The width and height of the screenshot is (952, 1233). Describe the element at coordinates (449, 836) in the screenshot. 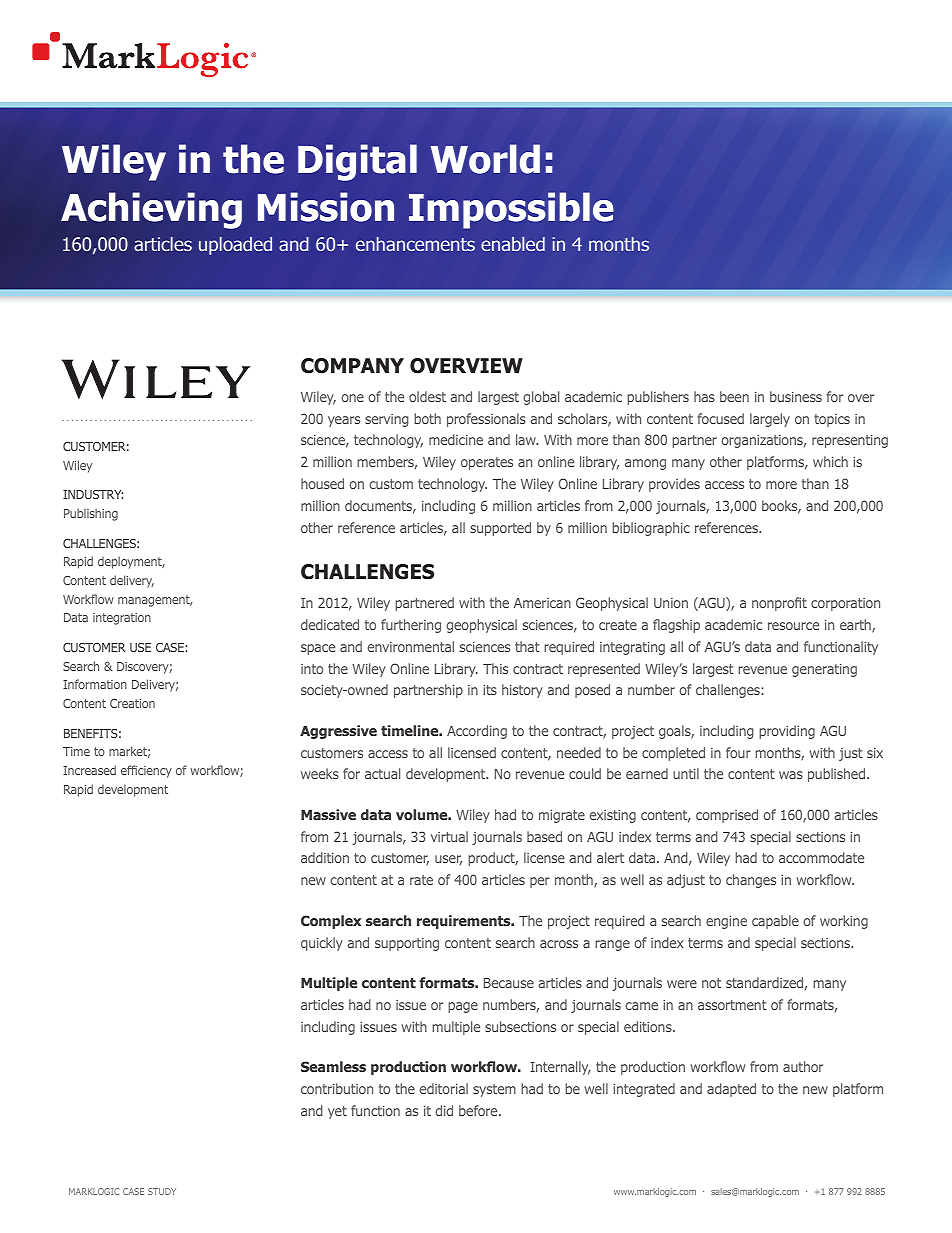

I see `virtual` at that location.
